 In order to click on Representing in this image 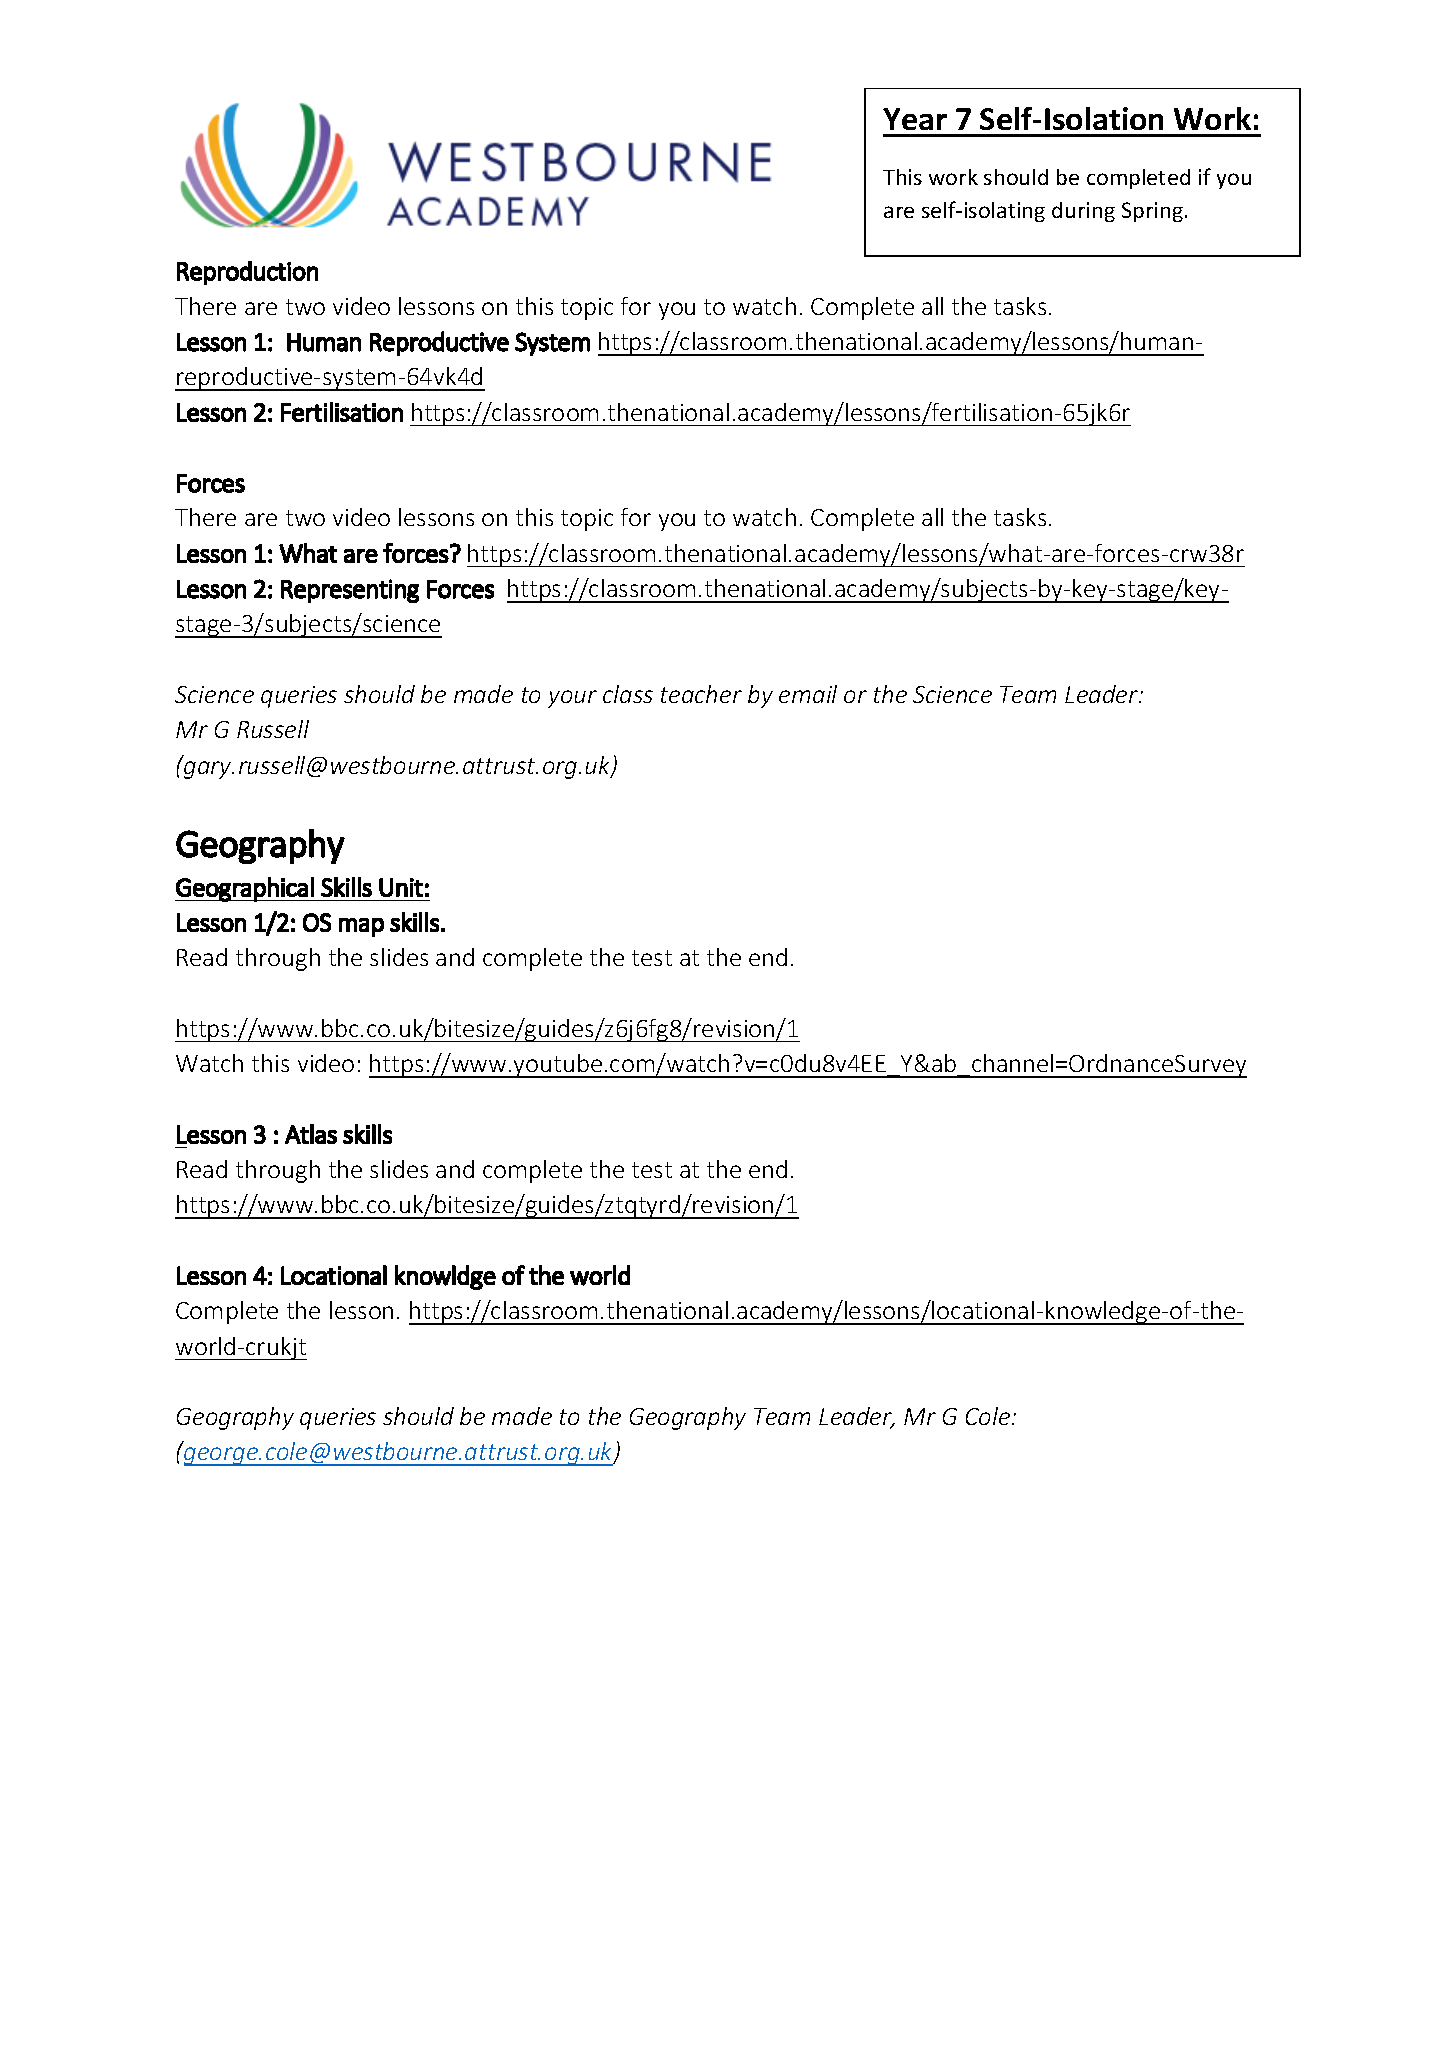, I will do `click(350, 591)`.
